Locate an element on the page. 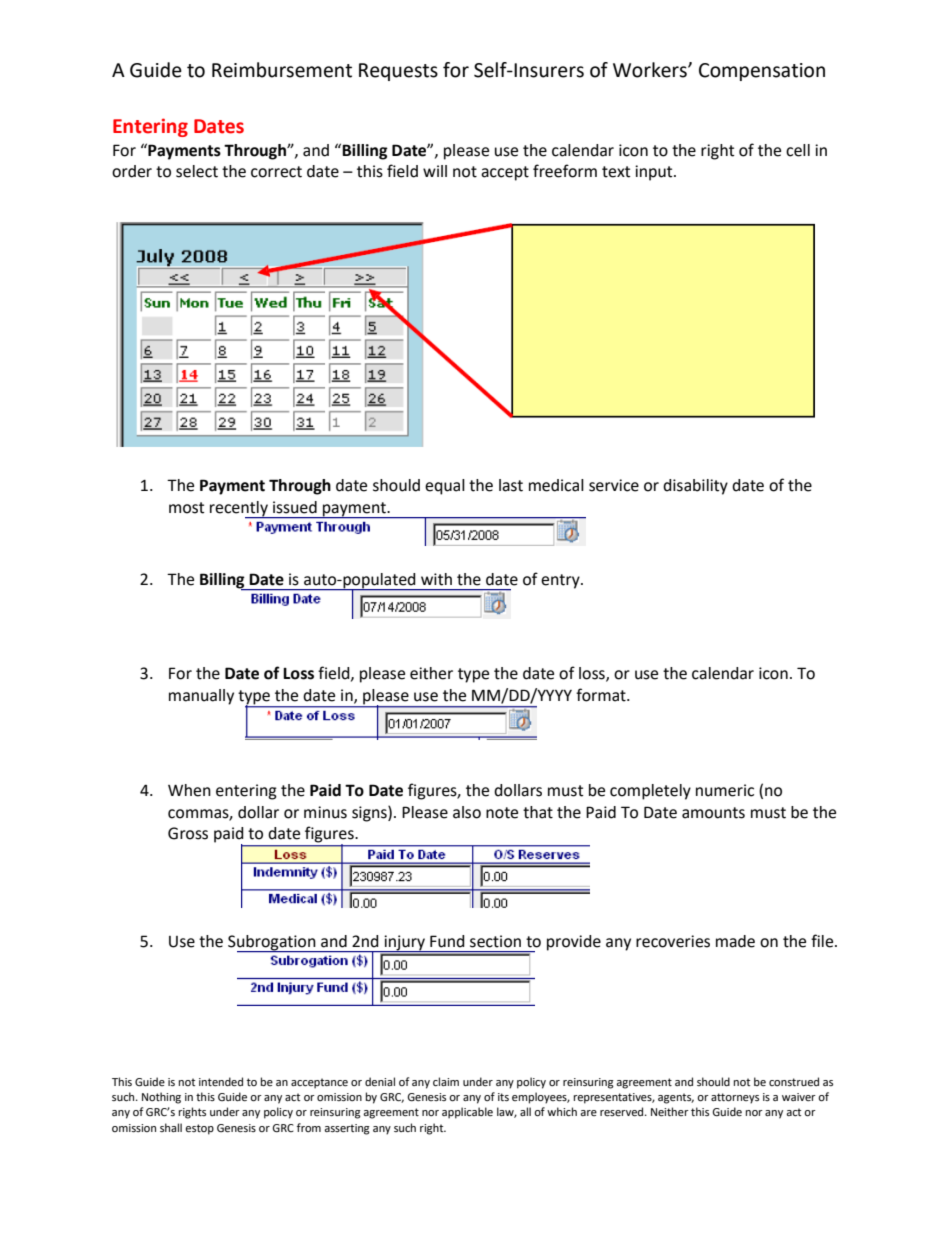 The image size is (952, 1233). recently is located at coordinates (240, 510).
